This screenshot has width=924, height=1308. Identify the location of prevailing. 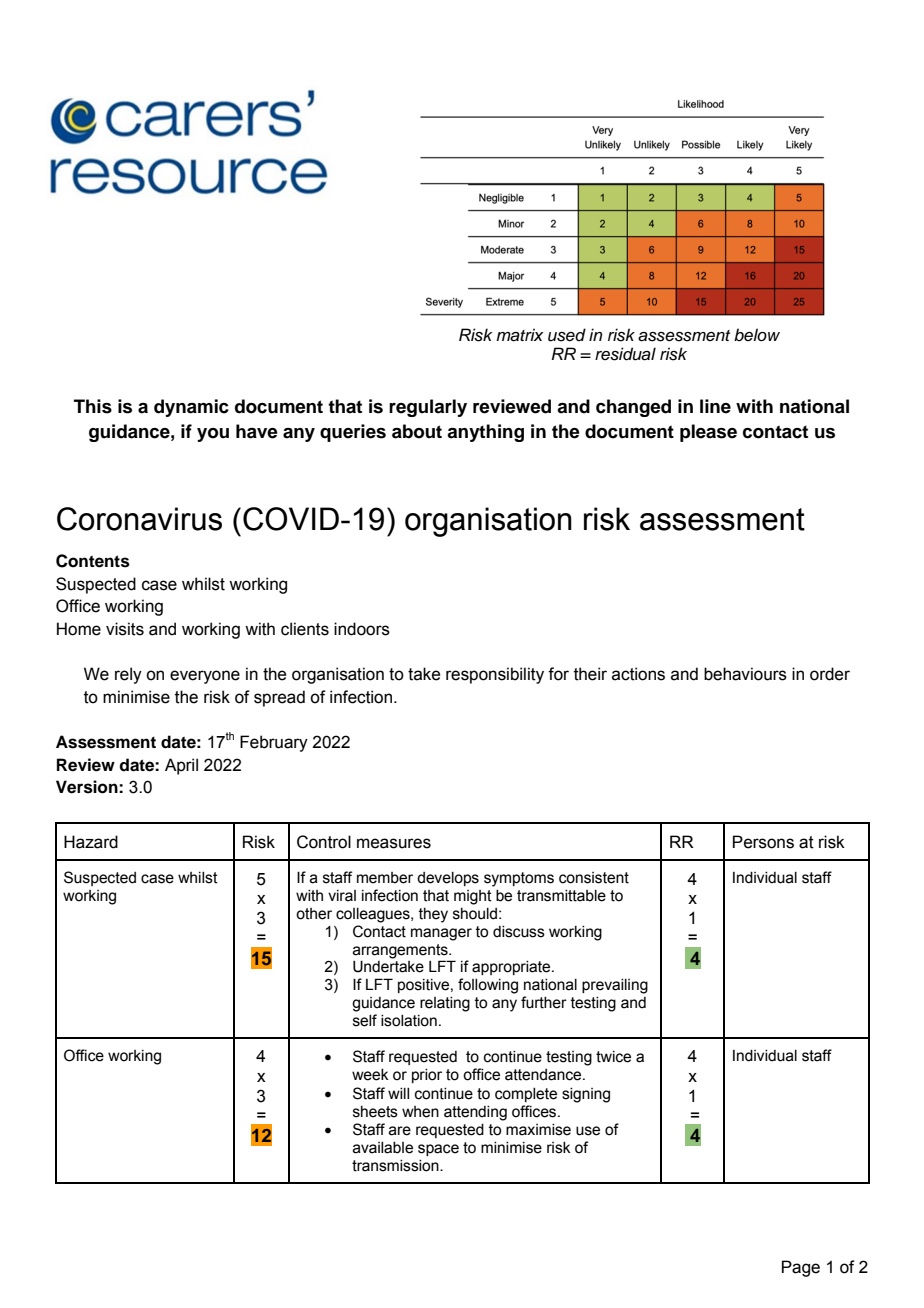
(615, 986).
